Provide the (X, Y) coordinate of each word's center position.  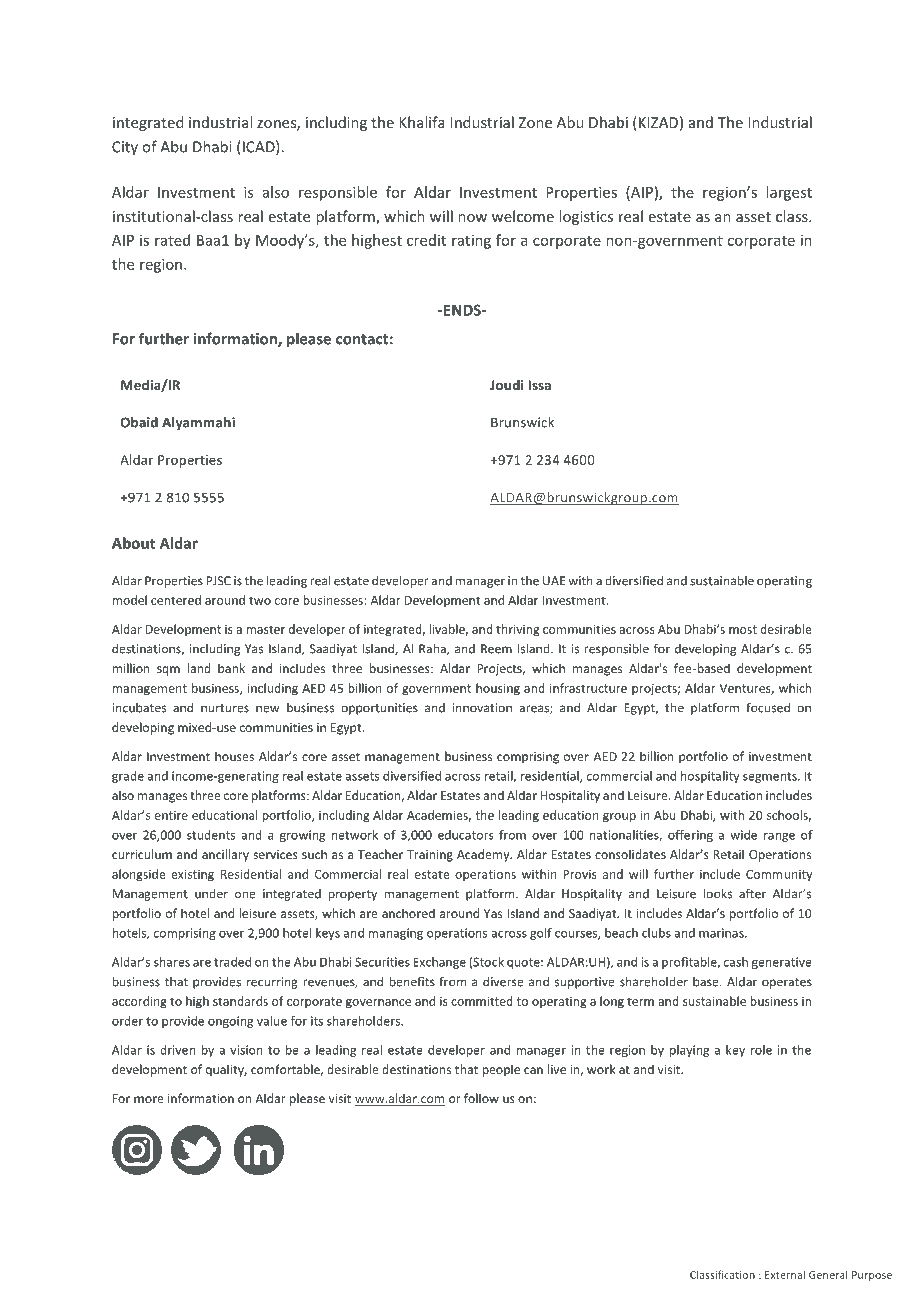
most (743, 629)
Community (779, 876)
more (149, 1099)
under (211, 894)
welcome (523, 216)
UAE (554, 581)
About (133, 543)
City (125, 148)
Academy (484, 855)
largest (789, 193)
